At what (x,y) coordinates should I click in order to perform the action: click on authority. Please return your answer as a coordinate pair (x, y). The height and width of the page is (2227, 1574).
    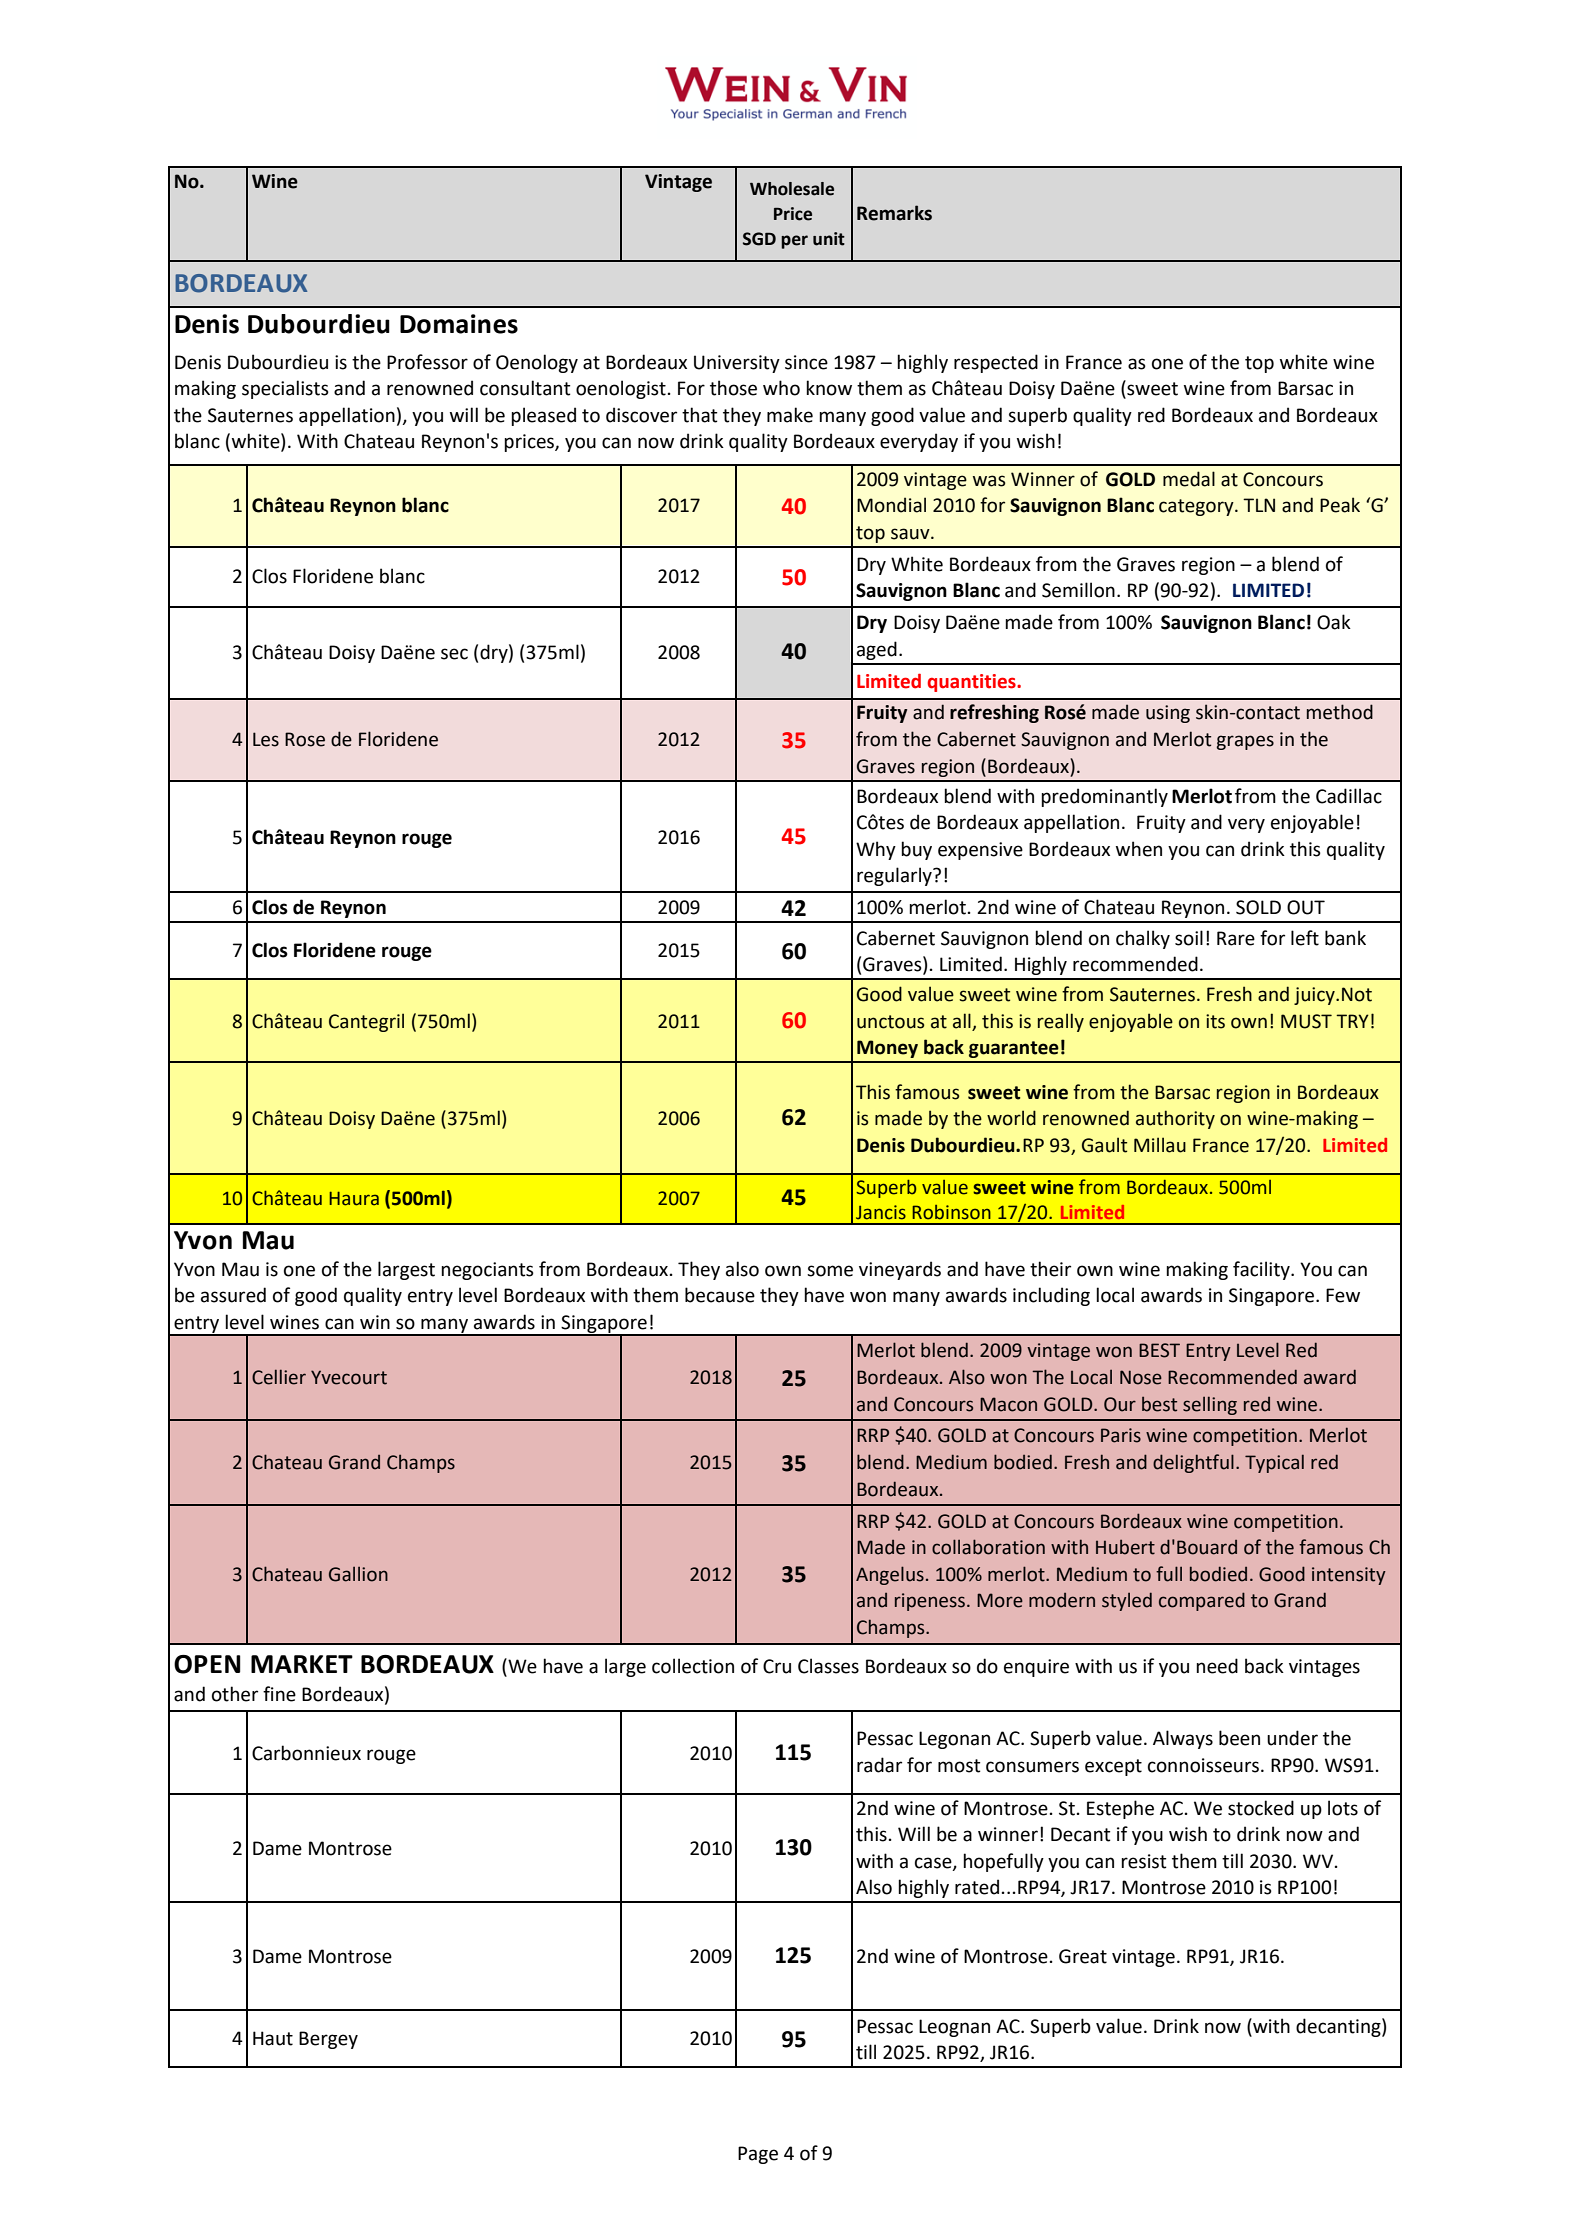
    Looking at the image, I should click on (1175, 1119).
